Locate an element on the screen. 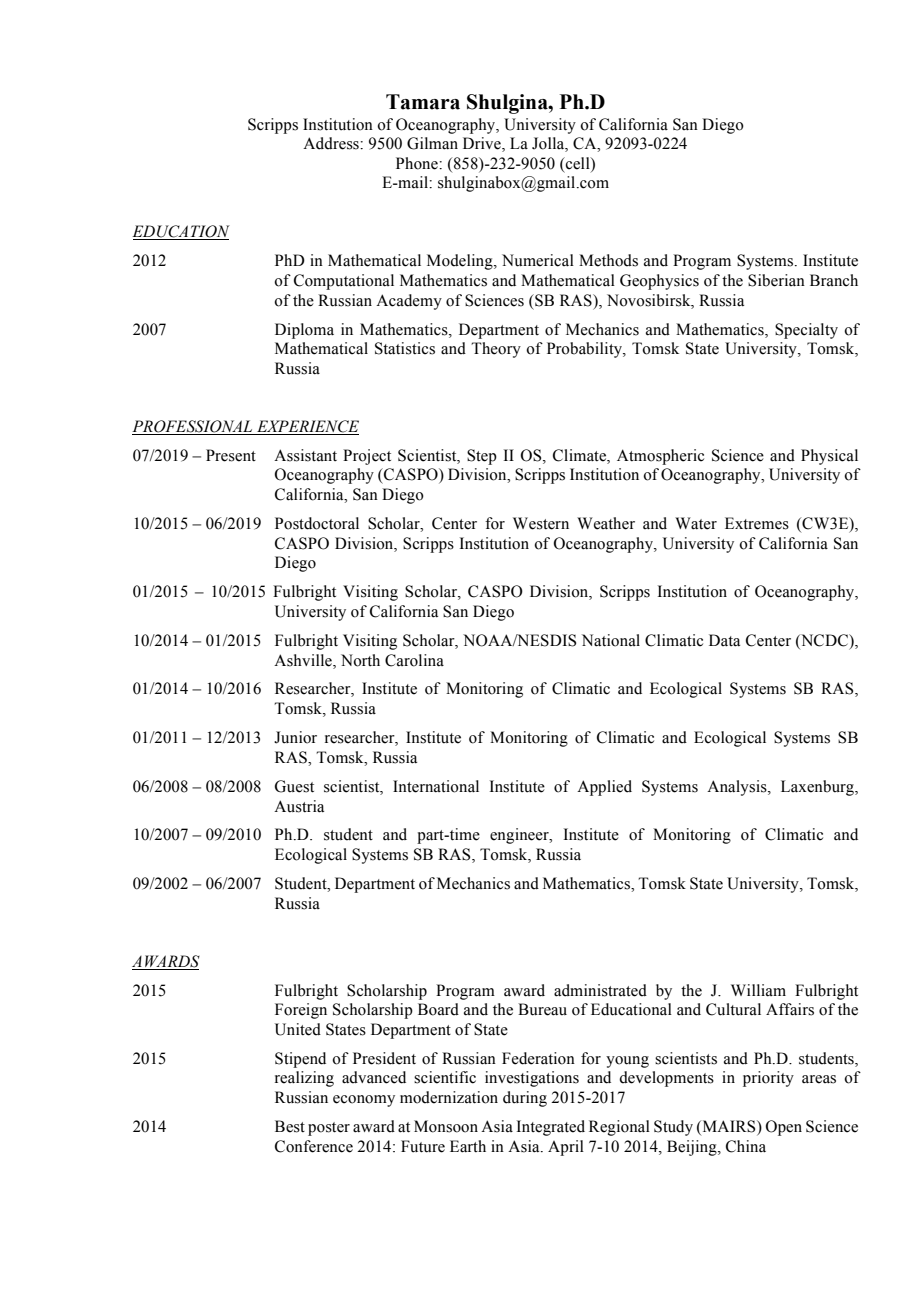 The image size is (924, 1308). Guest is located at coordinates (294, 786).
